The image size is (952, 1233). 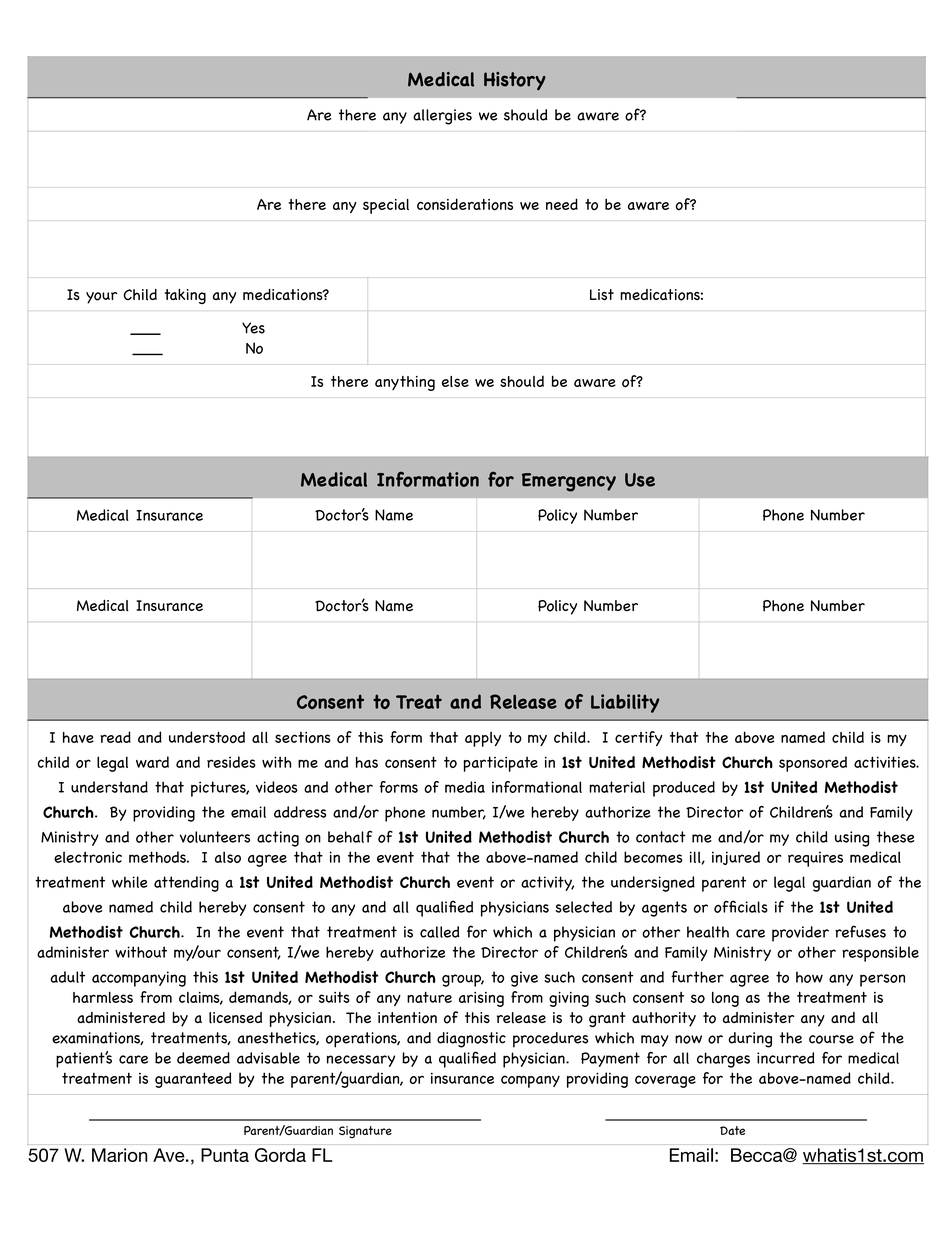 I want to click on understood, so click(x=207, y=737).
